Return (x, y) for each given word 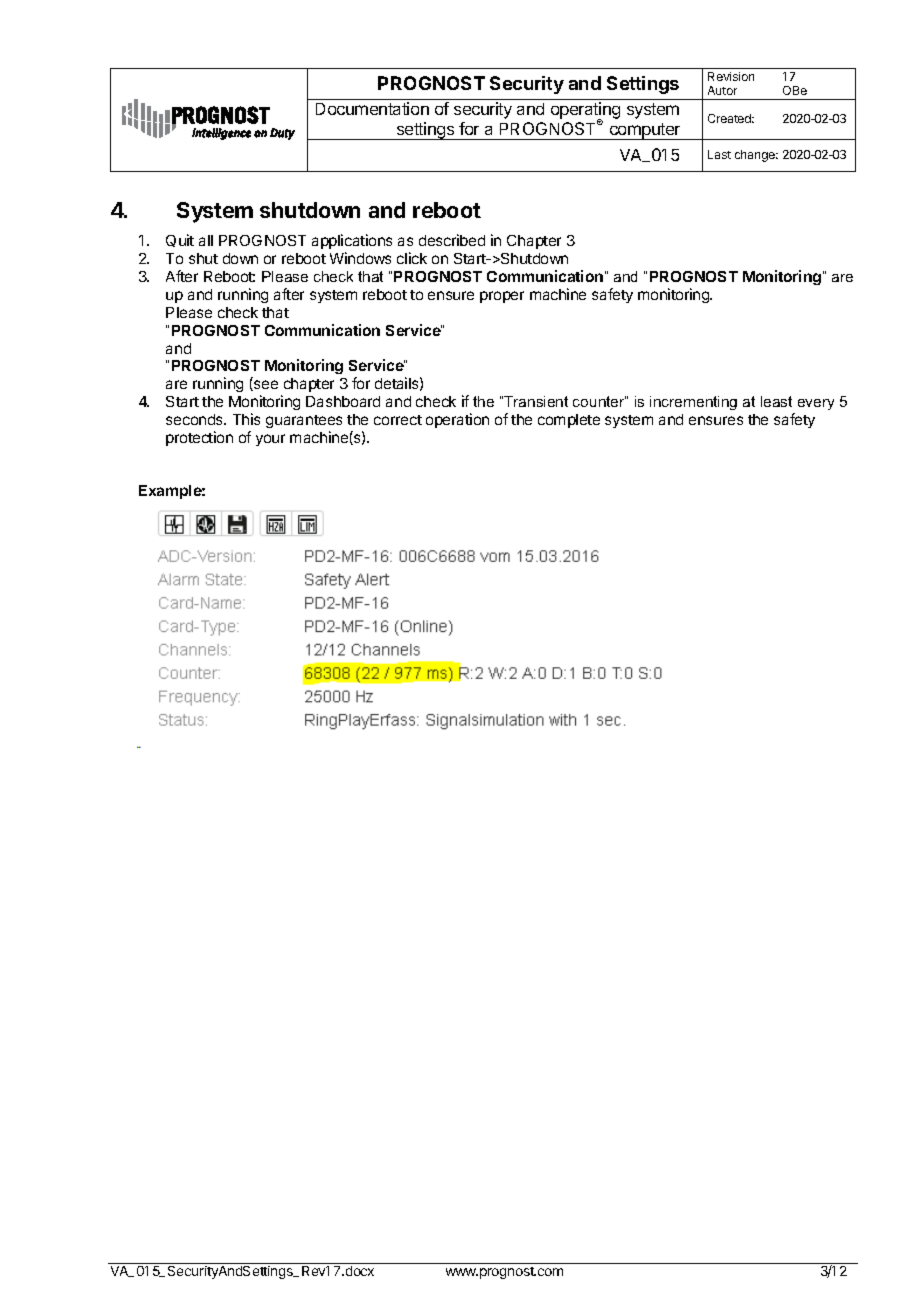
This (246, 419)
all (206, 240)
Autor (722, 90)
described (452, 240)
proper (502, 297)
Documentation (372, 108)
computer (645, 131)
